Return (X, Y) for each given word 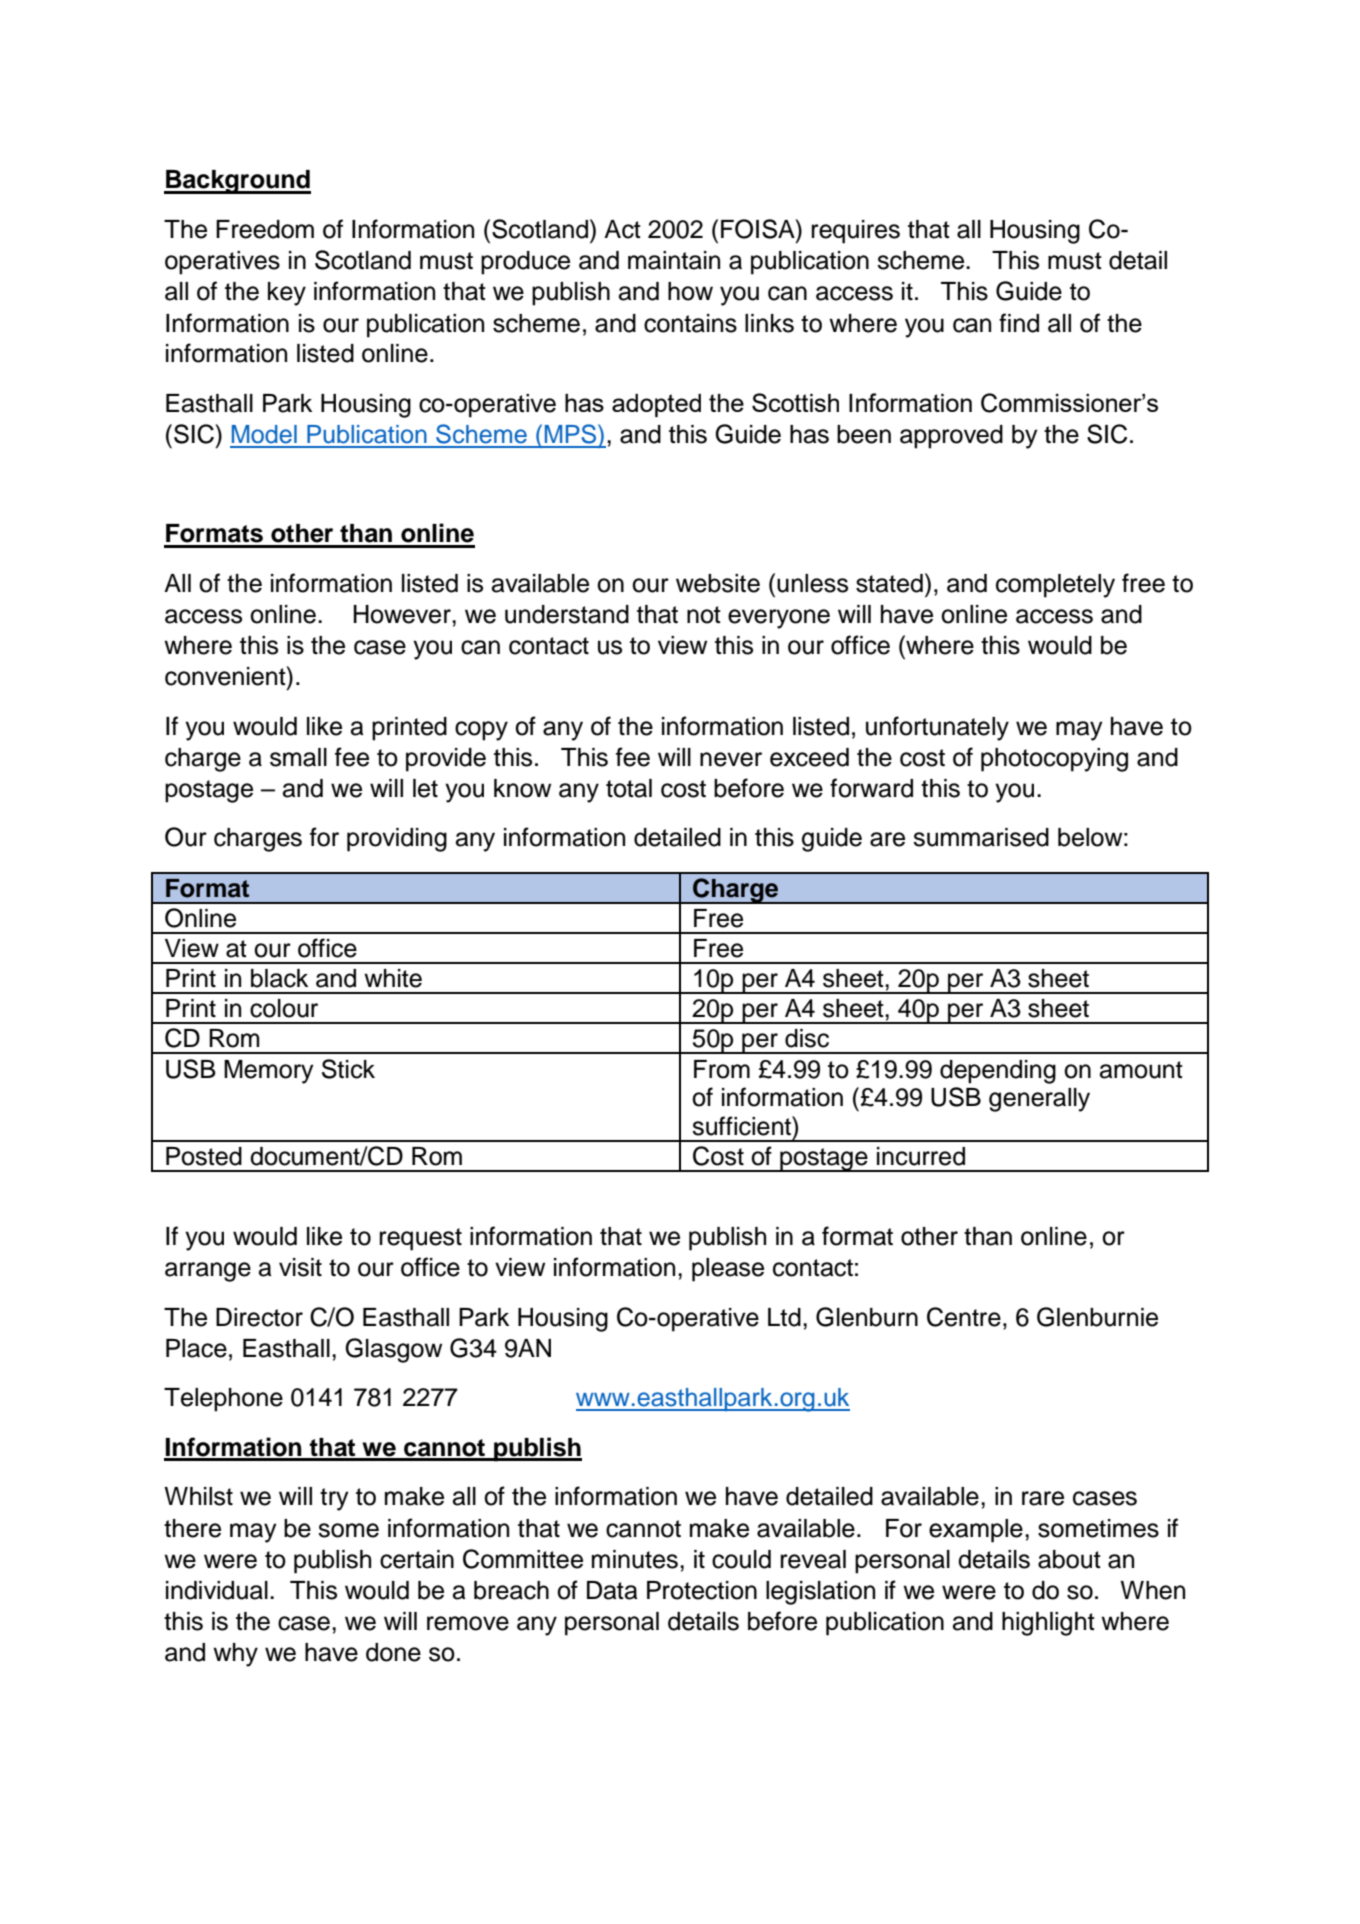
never (731, 759)
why (235, 1655)
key (287, 294)
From (722, 1069)
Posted (204, 1156)
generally (1039, 1100)
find (1019, 323)
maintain (674, 260)
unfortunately (937, 728)
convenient (226, 676)
